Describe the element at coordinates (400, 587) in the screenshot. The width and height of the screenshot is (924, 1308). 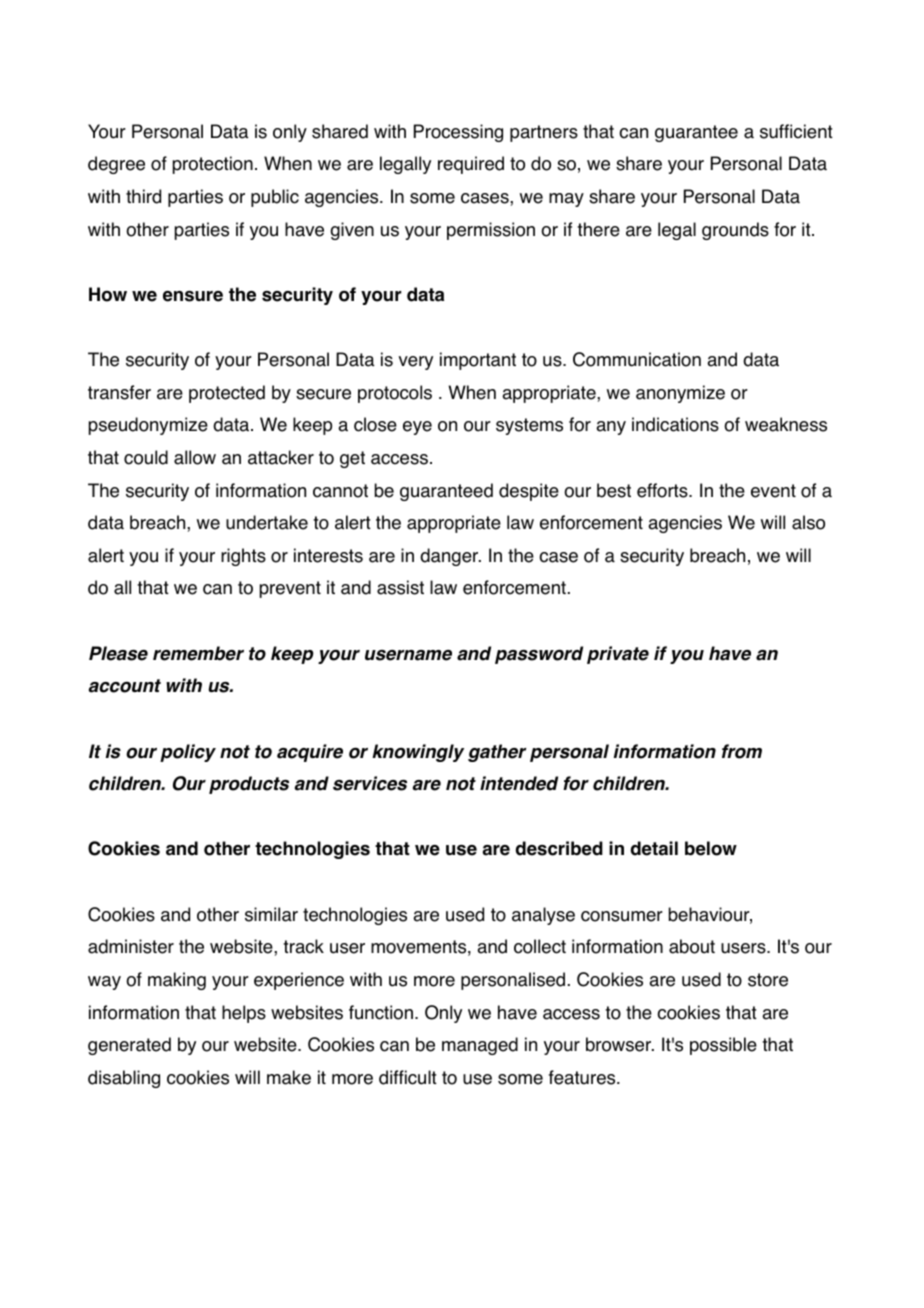
I see `assist` at that location.
